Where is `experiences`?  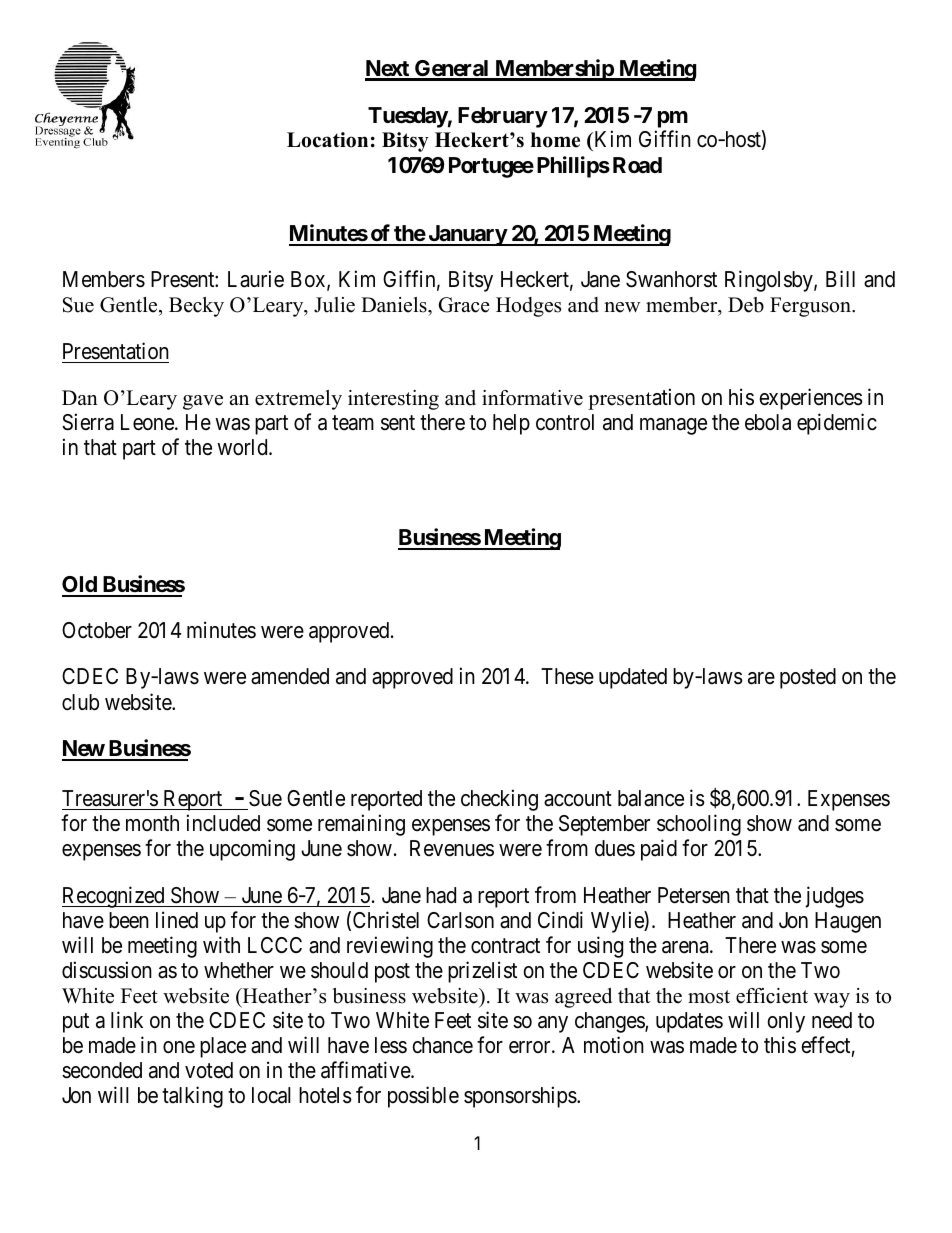 experiences is located at coordinates (811, 399).
